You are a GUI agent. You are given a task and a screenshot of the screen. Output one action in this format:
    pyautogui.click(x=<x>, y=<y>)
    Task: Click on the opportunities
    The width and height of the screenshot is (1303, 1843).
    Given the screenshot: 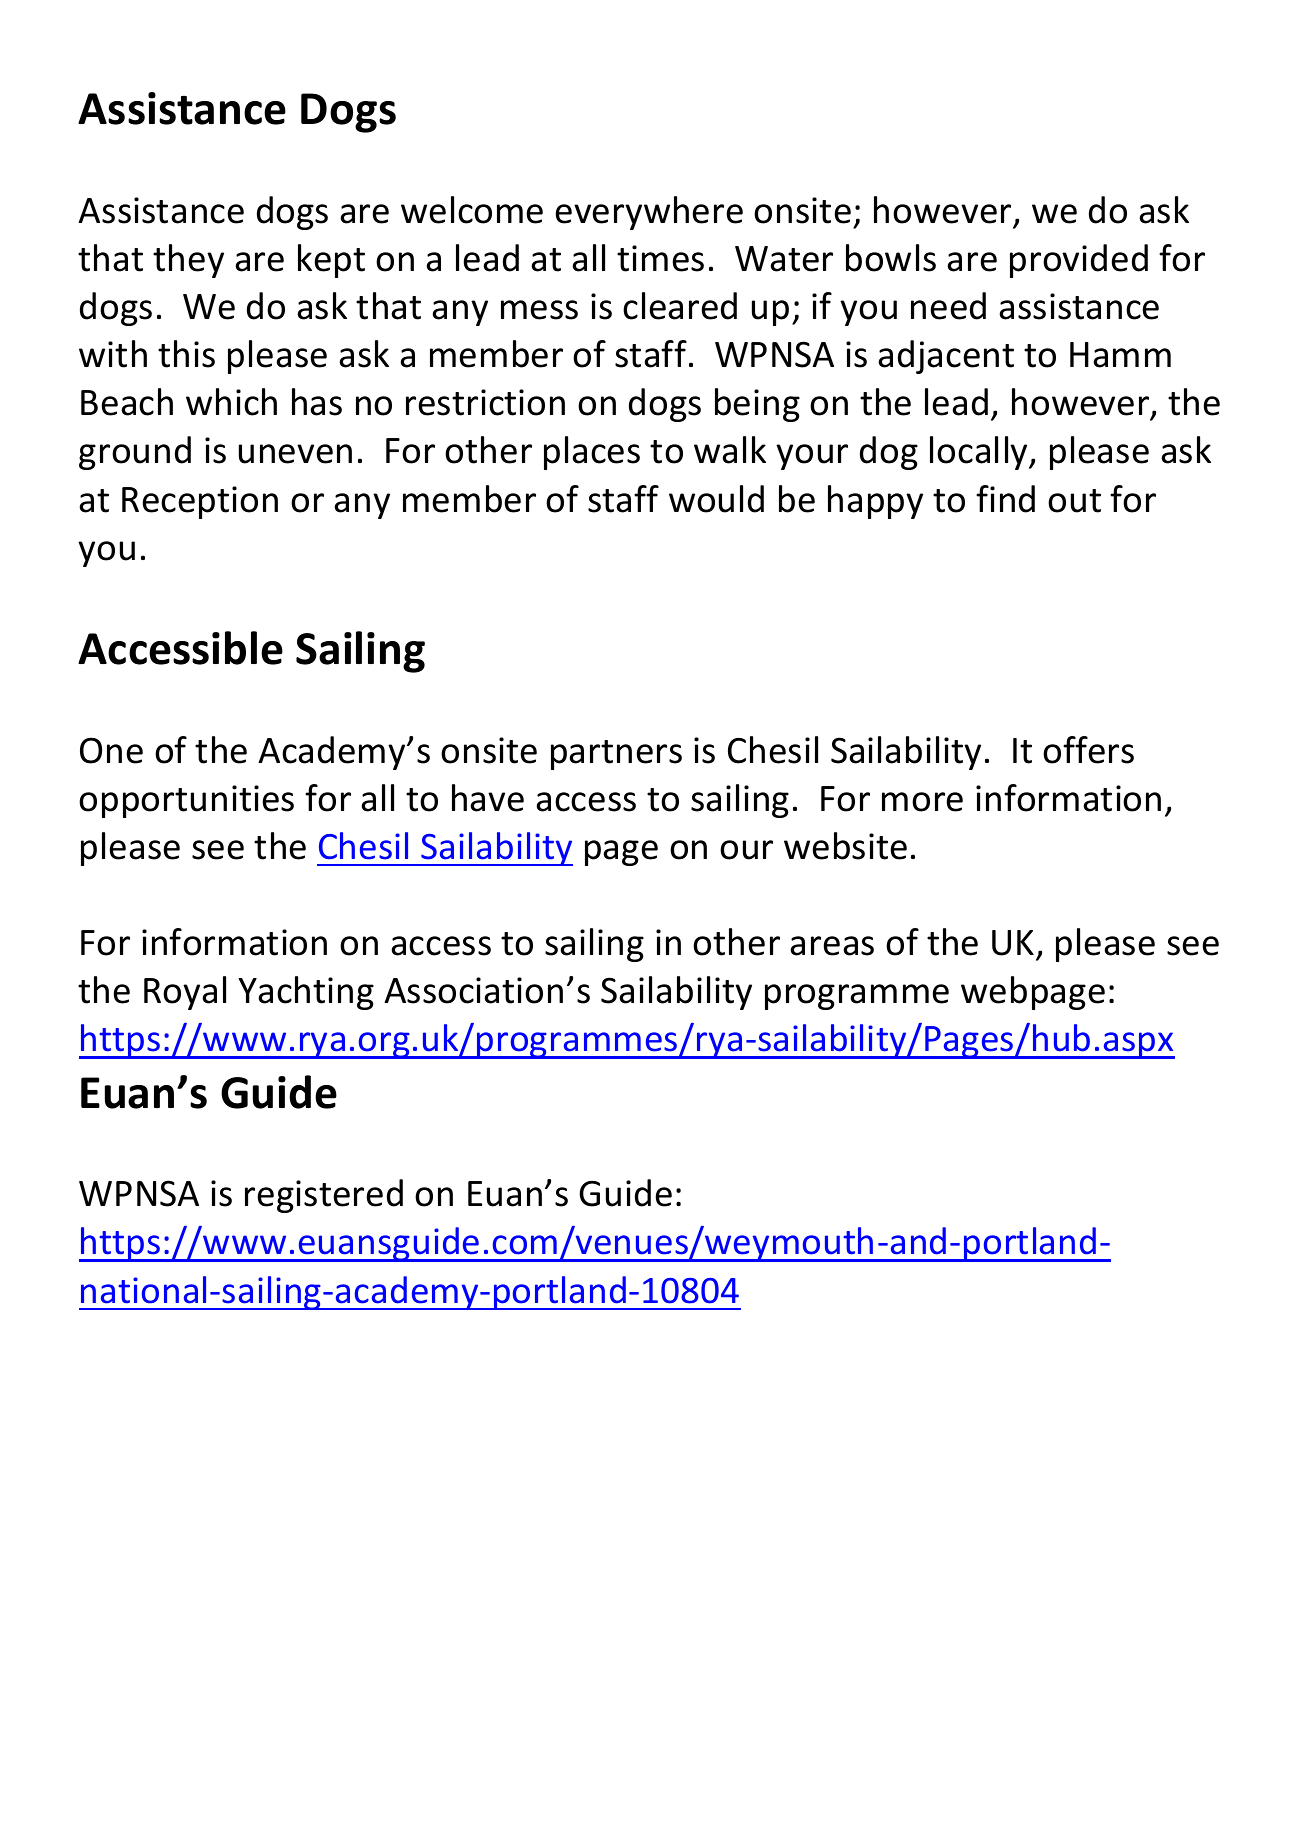 What is the action you would take?
    pyautogui.click(x=186, y=801)
